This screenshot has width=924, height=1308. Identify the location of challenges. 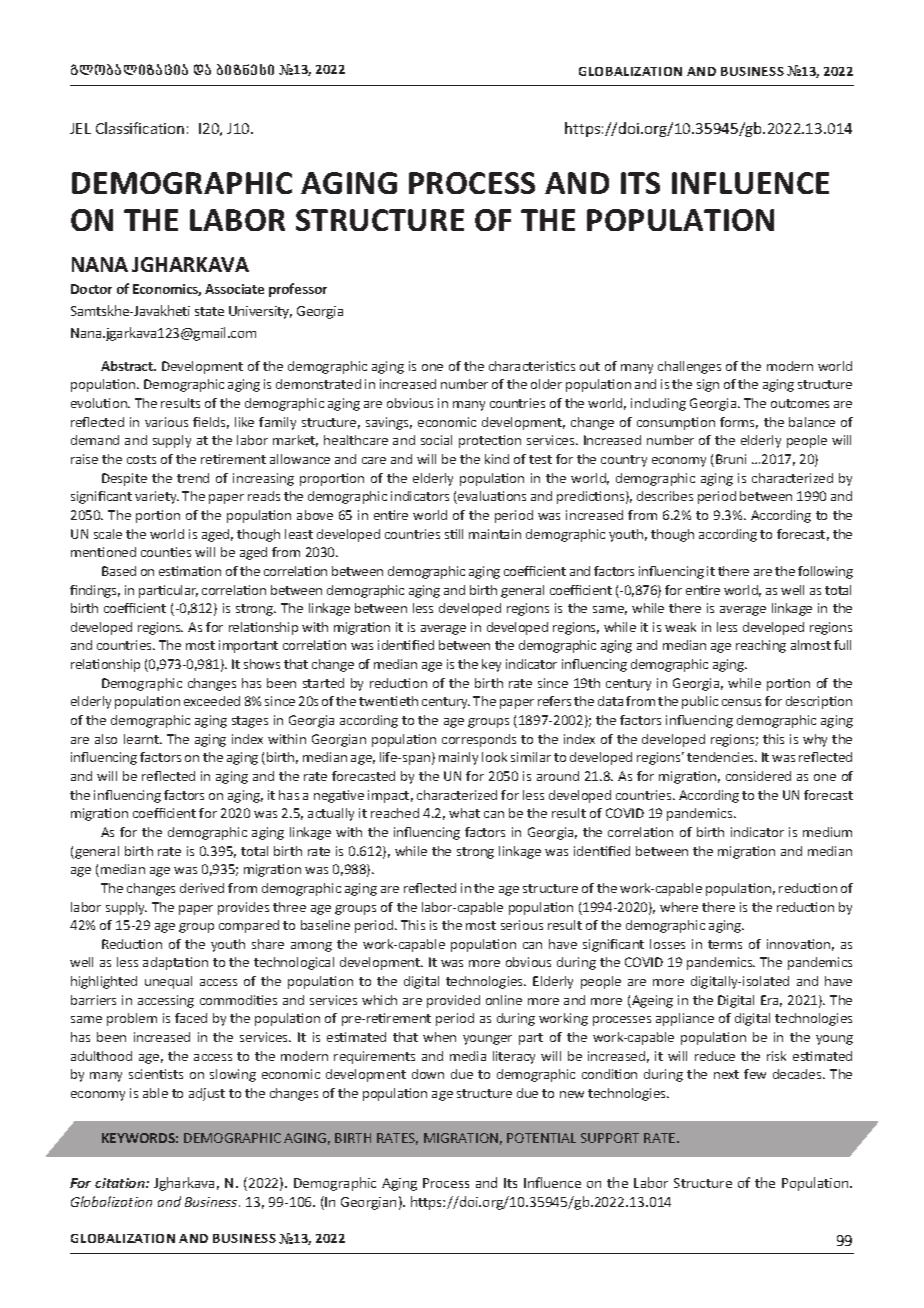
(689, 367).
